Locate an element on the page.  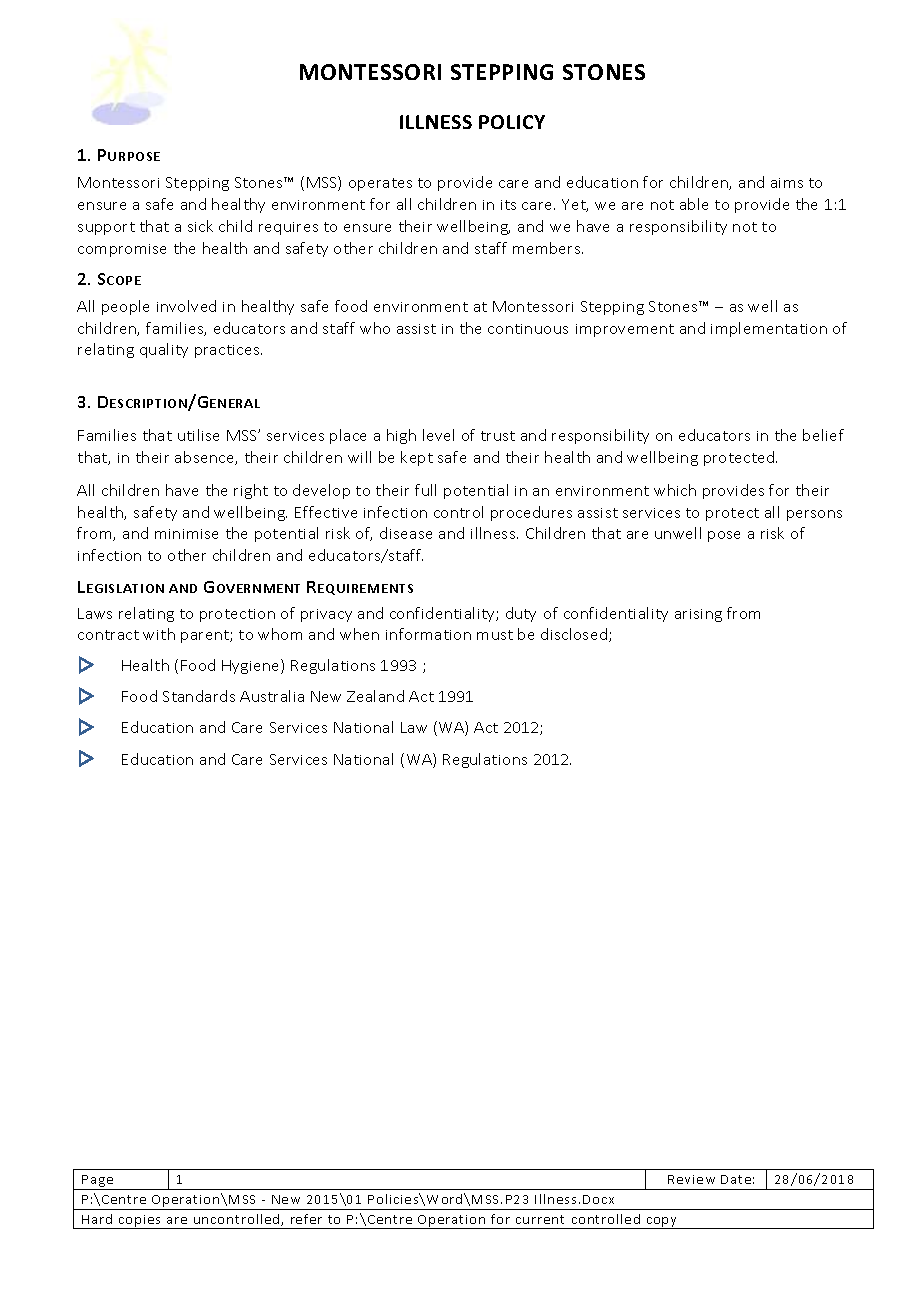
Review is located at coordinates (691, 1179).
